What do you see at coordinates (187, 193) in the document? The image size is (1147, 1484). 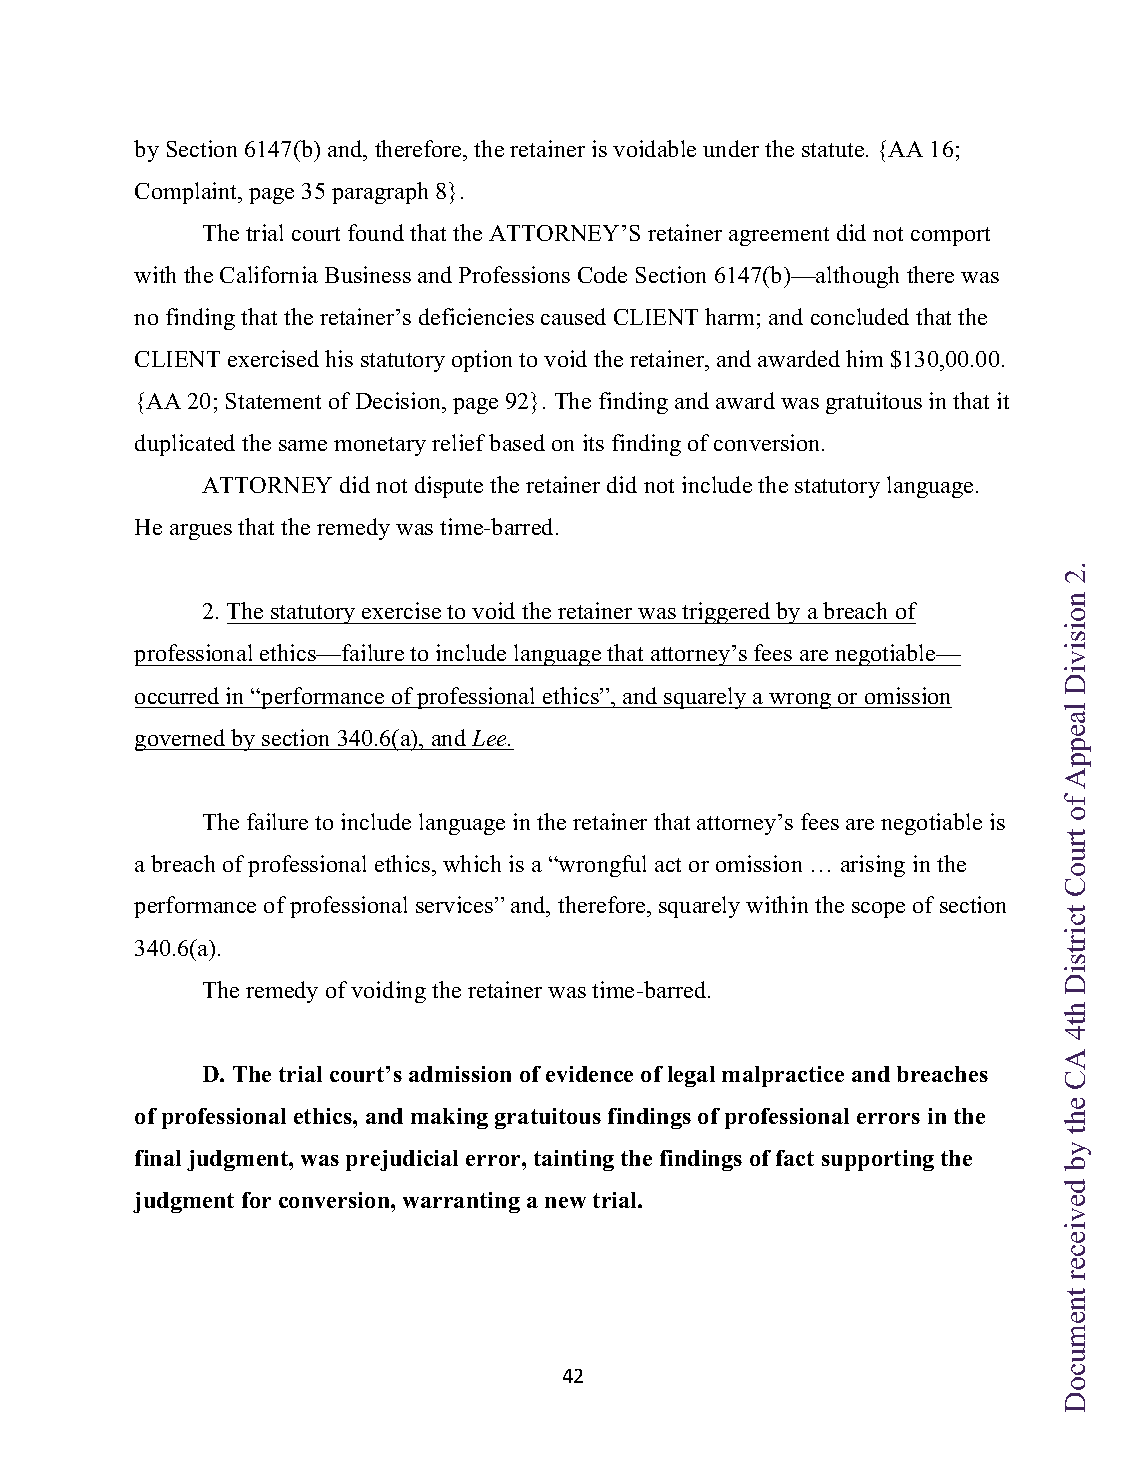 I see `Complaint` at bounding box center [187, 193].
